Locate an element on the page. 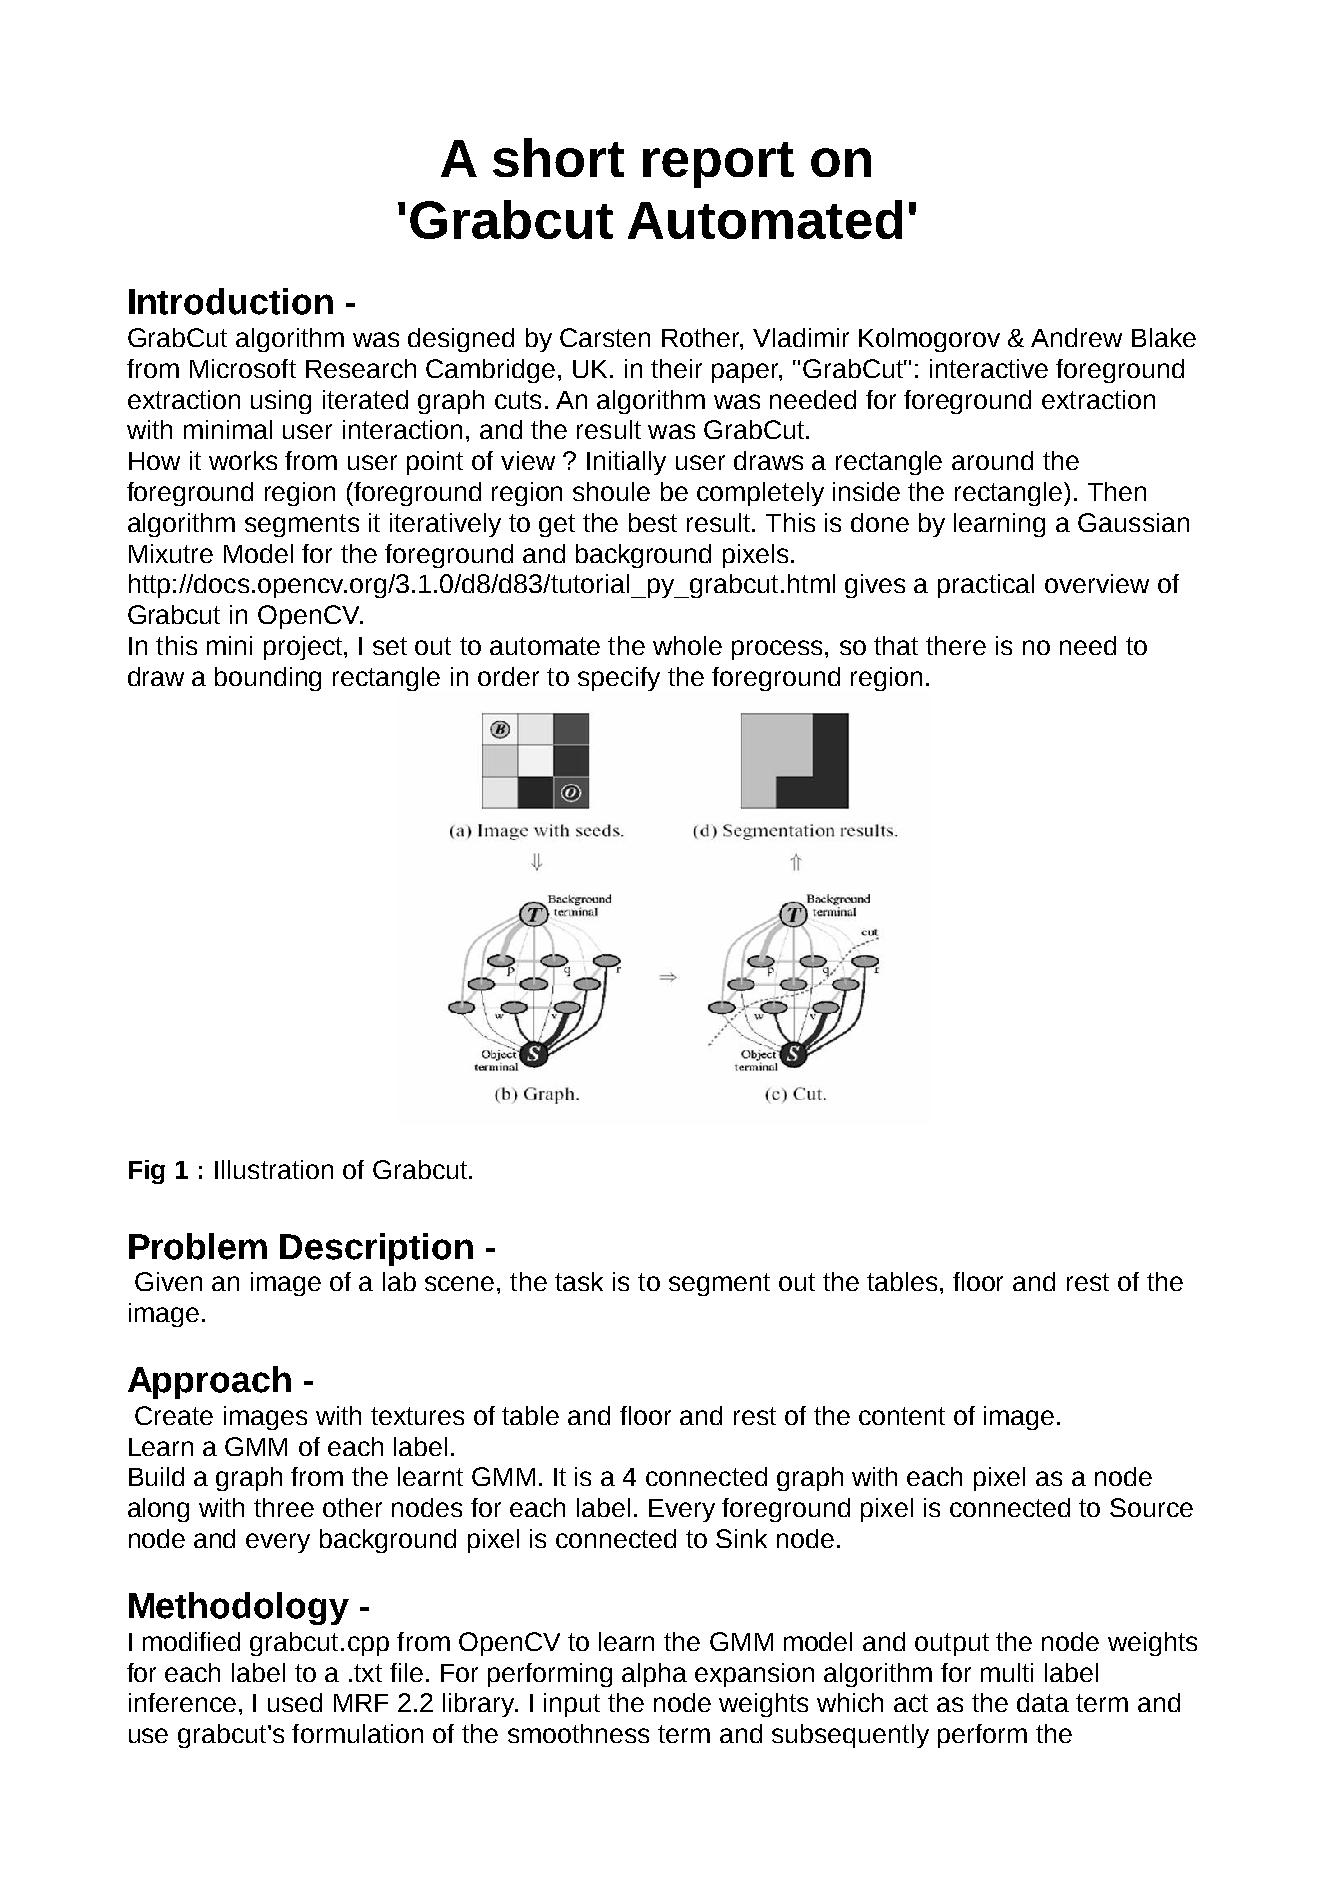 This page has width=1328, height=1879. Illustration is located at coordinates (274, 1169).
